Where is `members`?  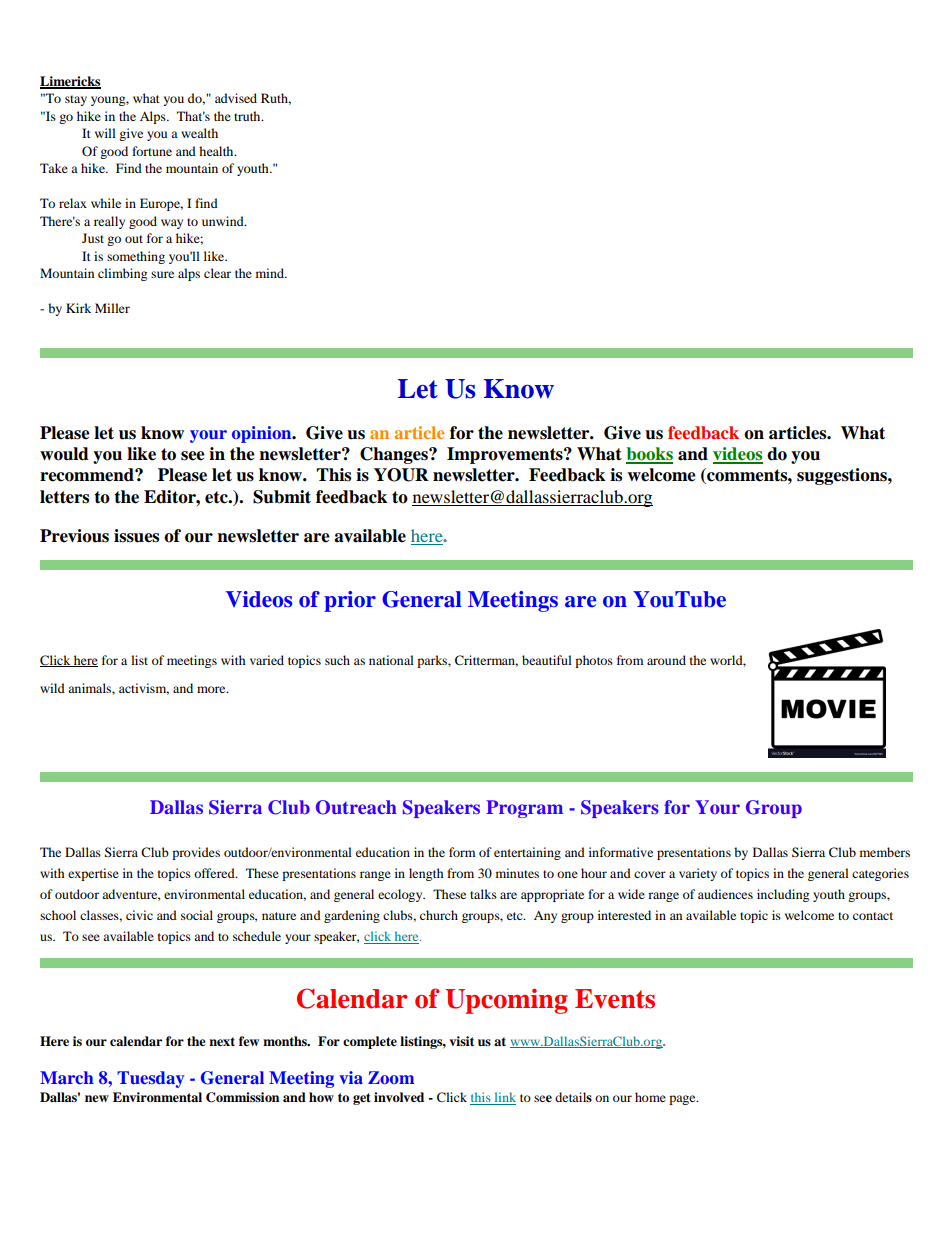
members is located at coordinates (885, 852).
